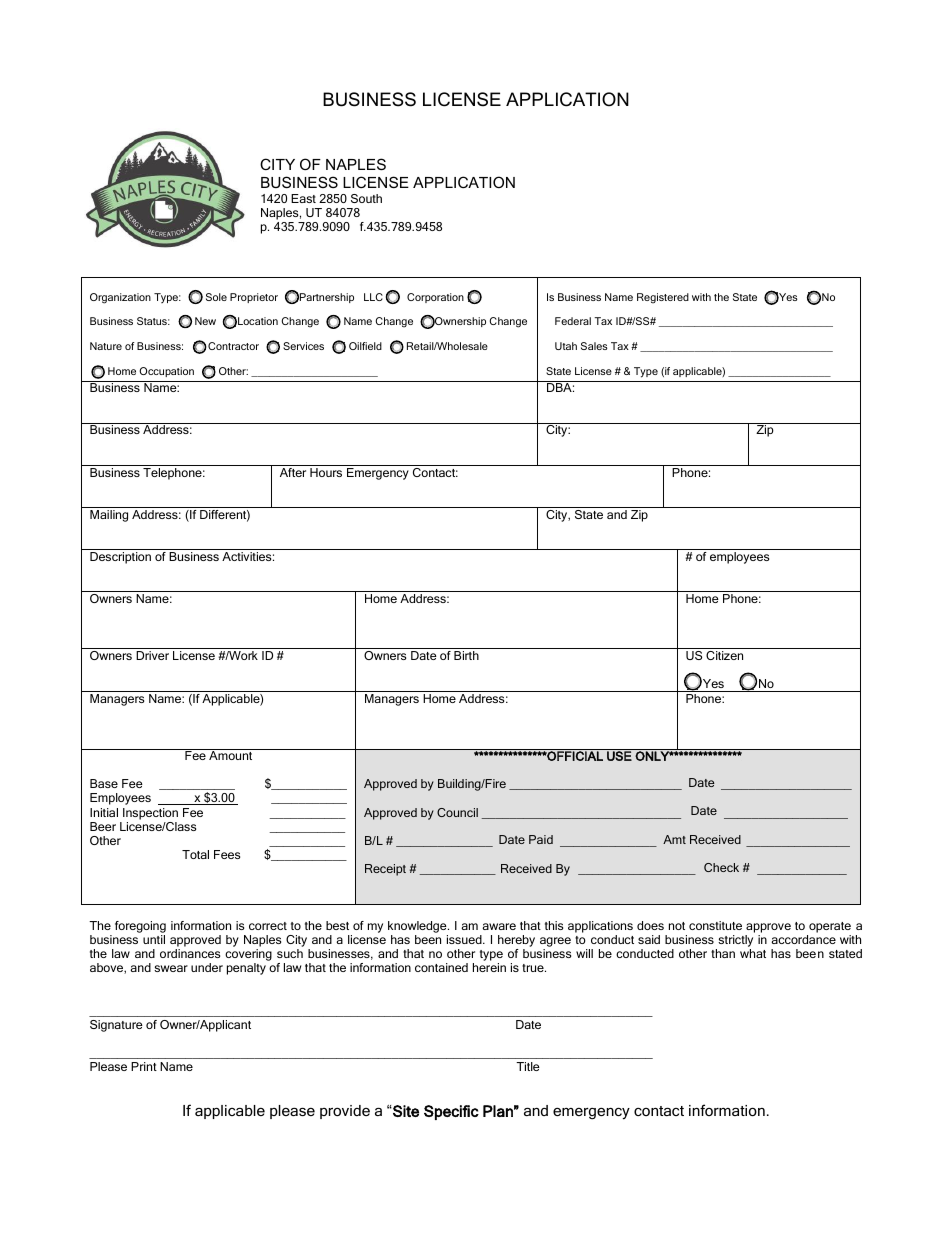 The width and height of the image is (952, 1233). Describe the element at coordinates (724, 655) in the image. I see `Citizen` at that location.
